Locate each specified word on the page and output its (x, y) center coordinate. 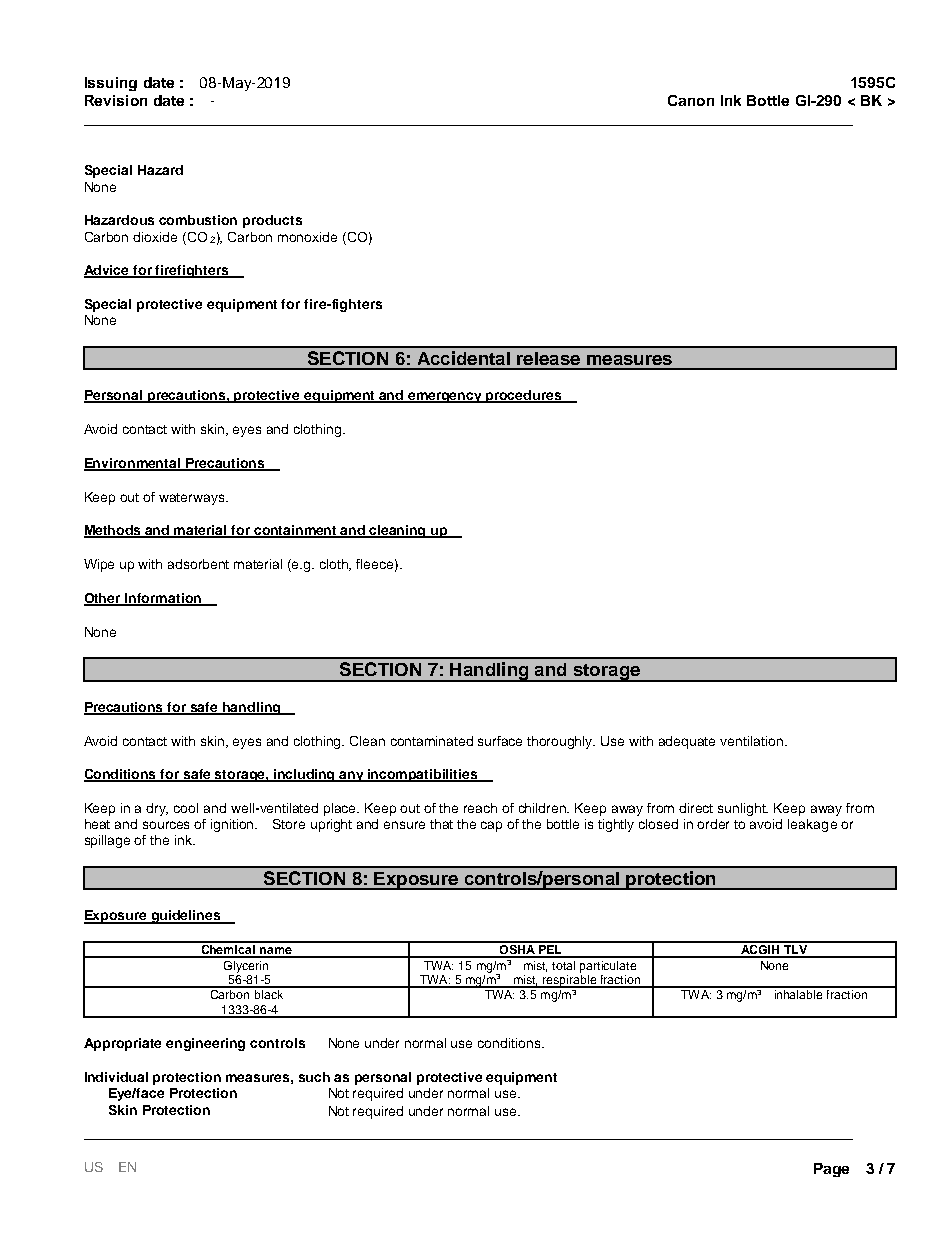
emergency (445, 397)
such (314, 1077)
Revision (116, 100)
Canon (691, 100)
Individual (116, 1077)
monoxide (307, 237)
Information (164, 599)
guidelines (186, 917)
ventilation (751, 741)
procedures (524, 396)
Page (831, 1170)
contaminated (432, 741)
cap (491, 826)
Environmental (133, 464)
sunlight (743, 809)
